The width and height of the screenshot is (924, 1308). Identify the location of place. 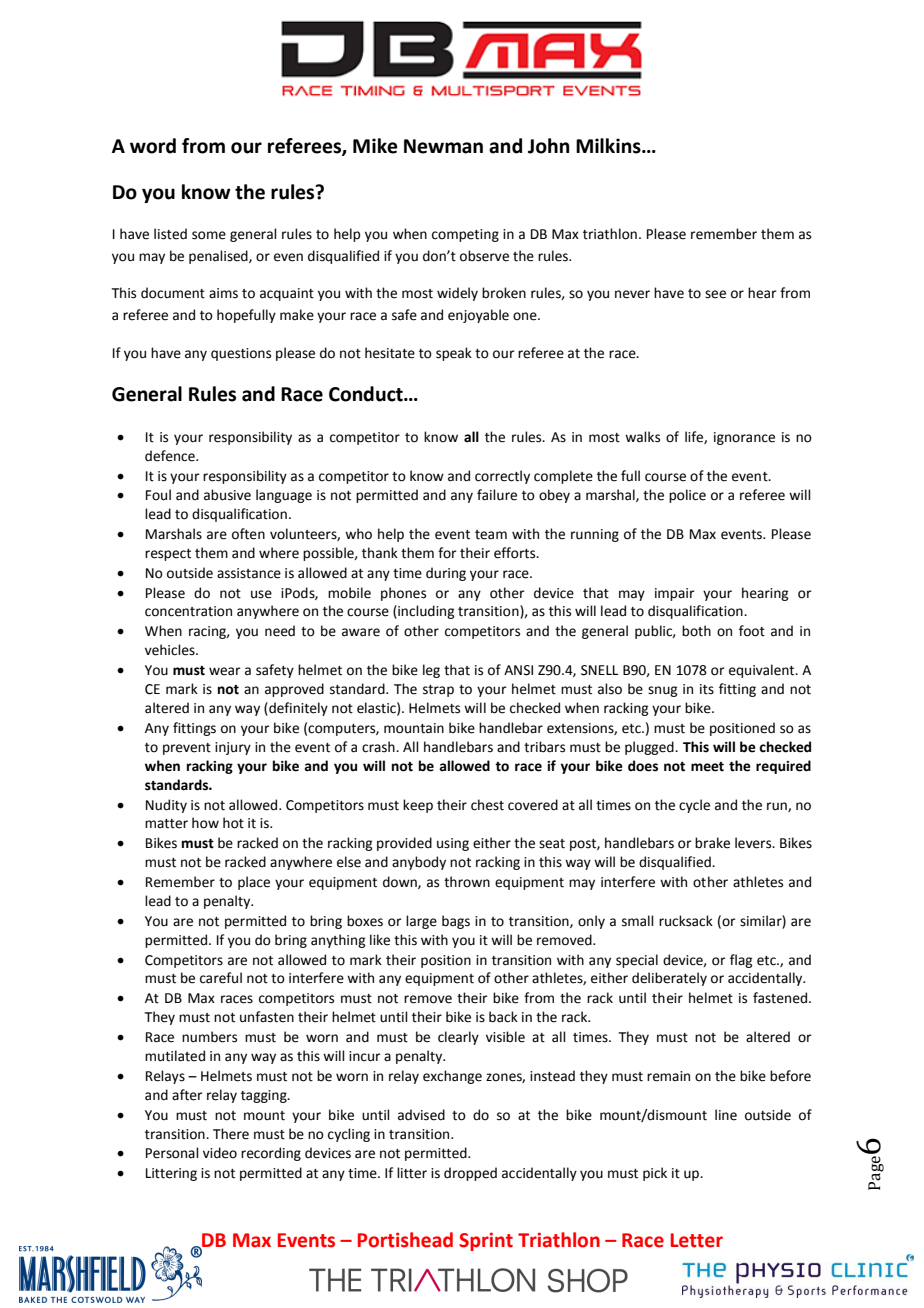
(254, 883).
